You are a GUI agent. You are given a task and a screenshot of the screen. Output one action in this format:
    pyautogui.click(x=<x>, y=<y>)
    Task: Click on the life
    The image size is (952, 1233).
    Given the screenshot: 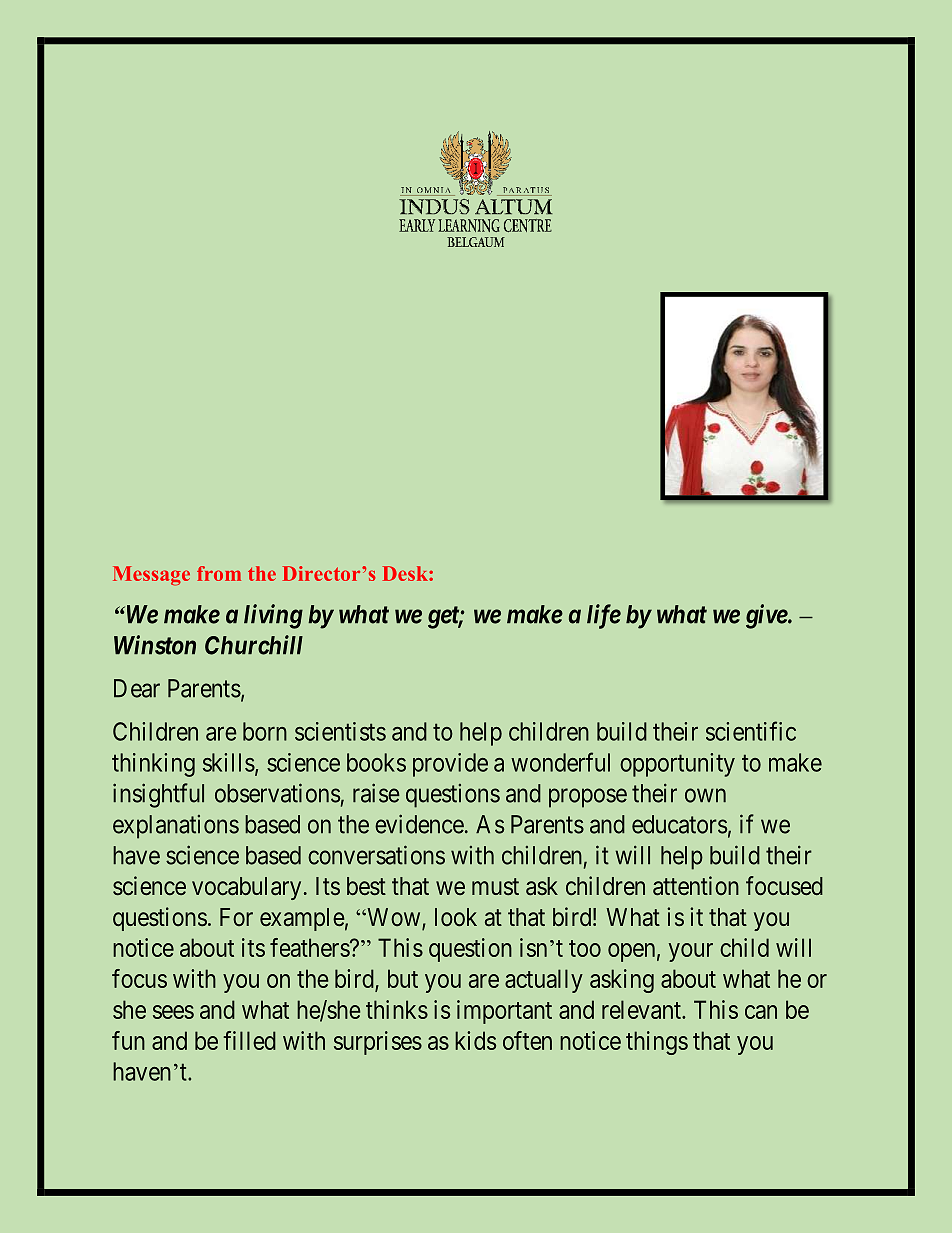 What is the action you would take?
    pyautogui.click(x=604, y=616)
